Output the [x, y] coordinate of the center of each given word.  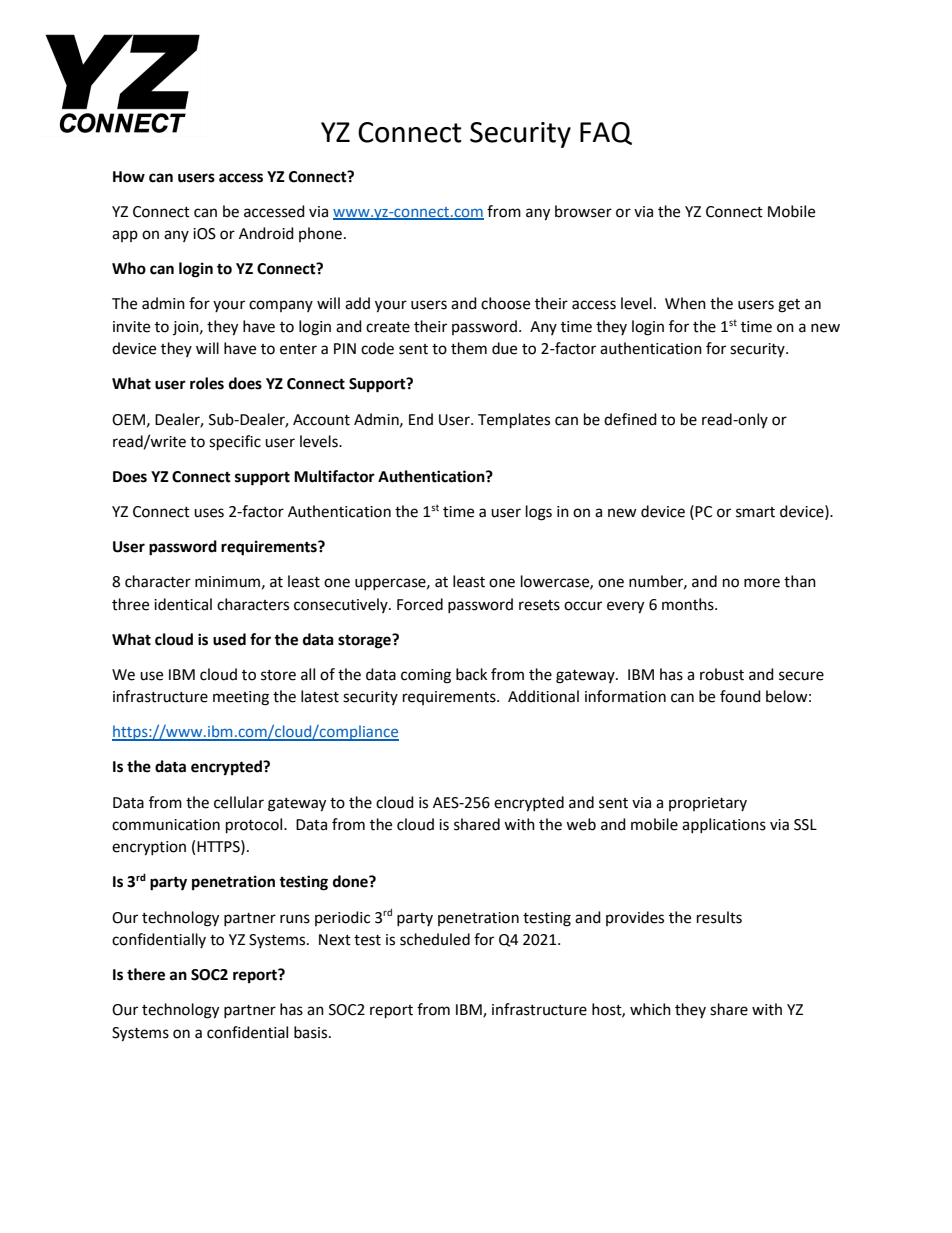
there [146, 974]
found [740, 696]
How [129, 177]
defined [630, 419]
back [471, 674]
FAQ [606, 133]
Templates [514, 421]
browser [583, 211]
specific [235, 443]
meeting [241, 698]
